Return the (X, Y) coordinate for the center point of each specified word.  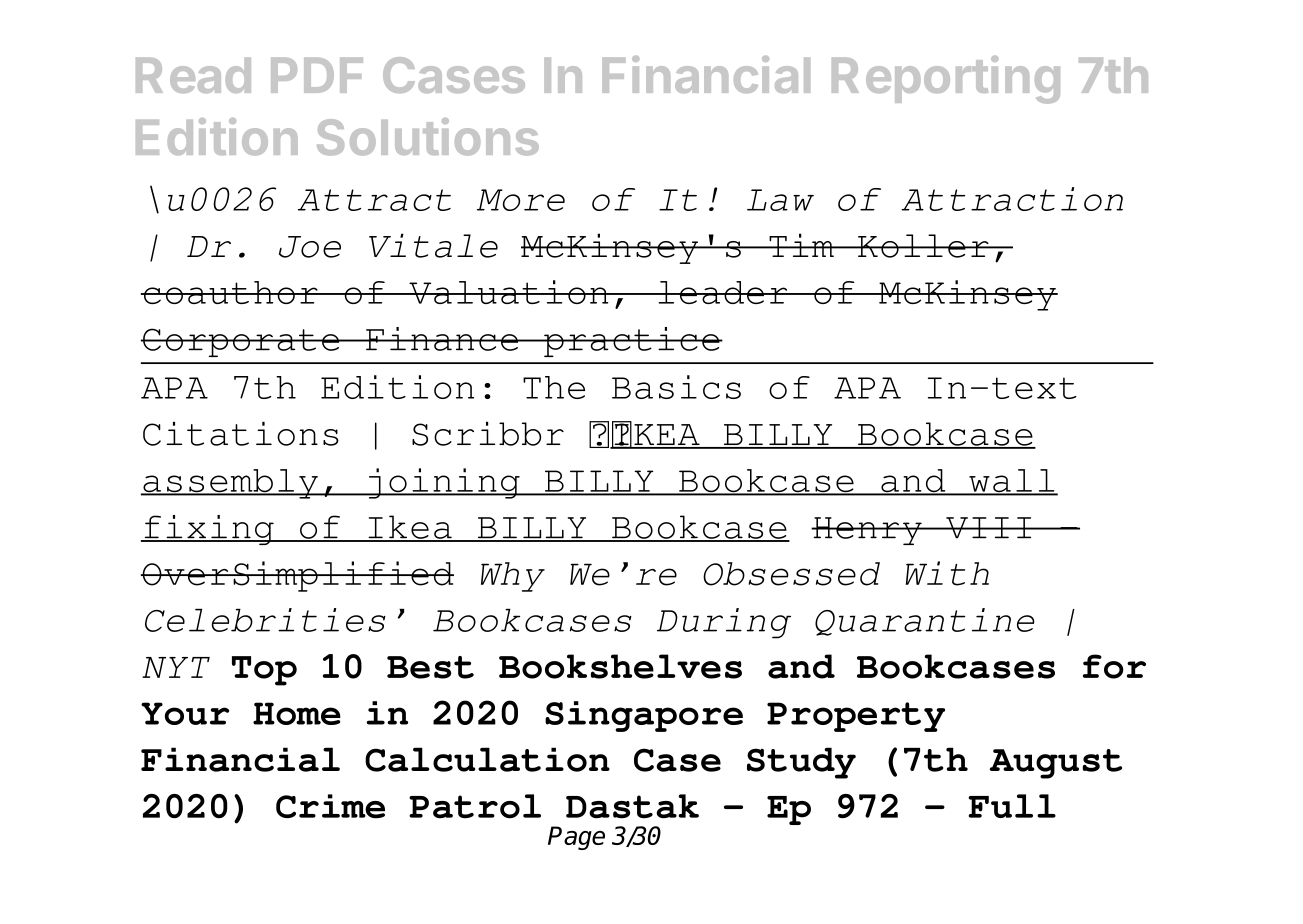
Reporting (946, 80)
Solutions (428, 137)
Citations (241, 434)
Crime (330, 806)
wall (1012, 482)
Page (576, 838)
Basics (676, 387)
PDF (317, 75)
